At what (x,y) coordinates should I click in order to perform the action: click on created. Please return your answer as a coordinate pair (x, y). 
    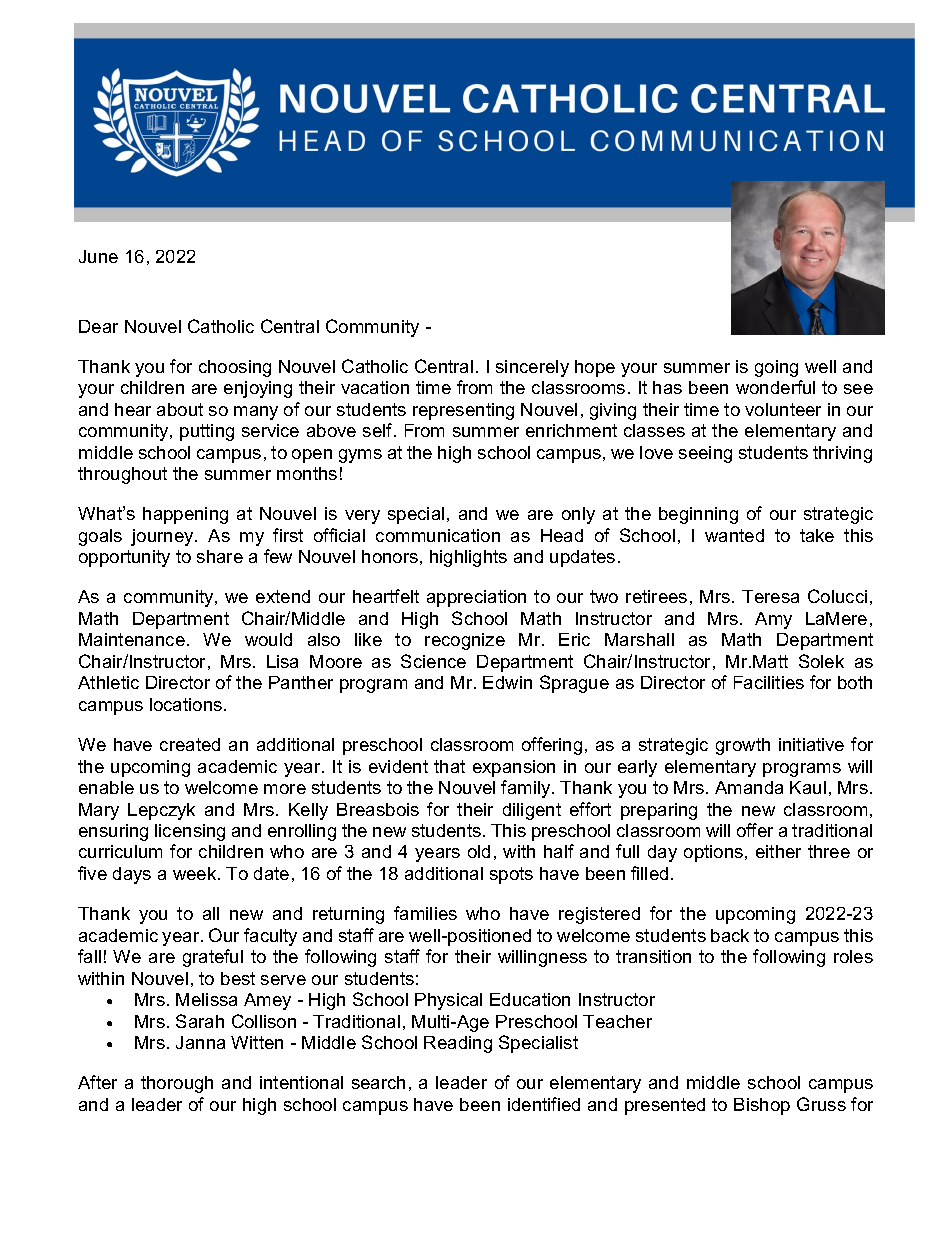
    Looking at the image, I should click on (190, 744).
